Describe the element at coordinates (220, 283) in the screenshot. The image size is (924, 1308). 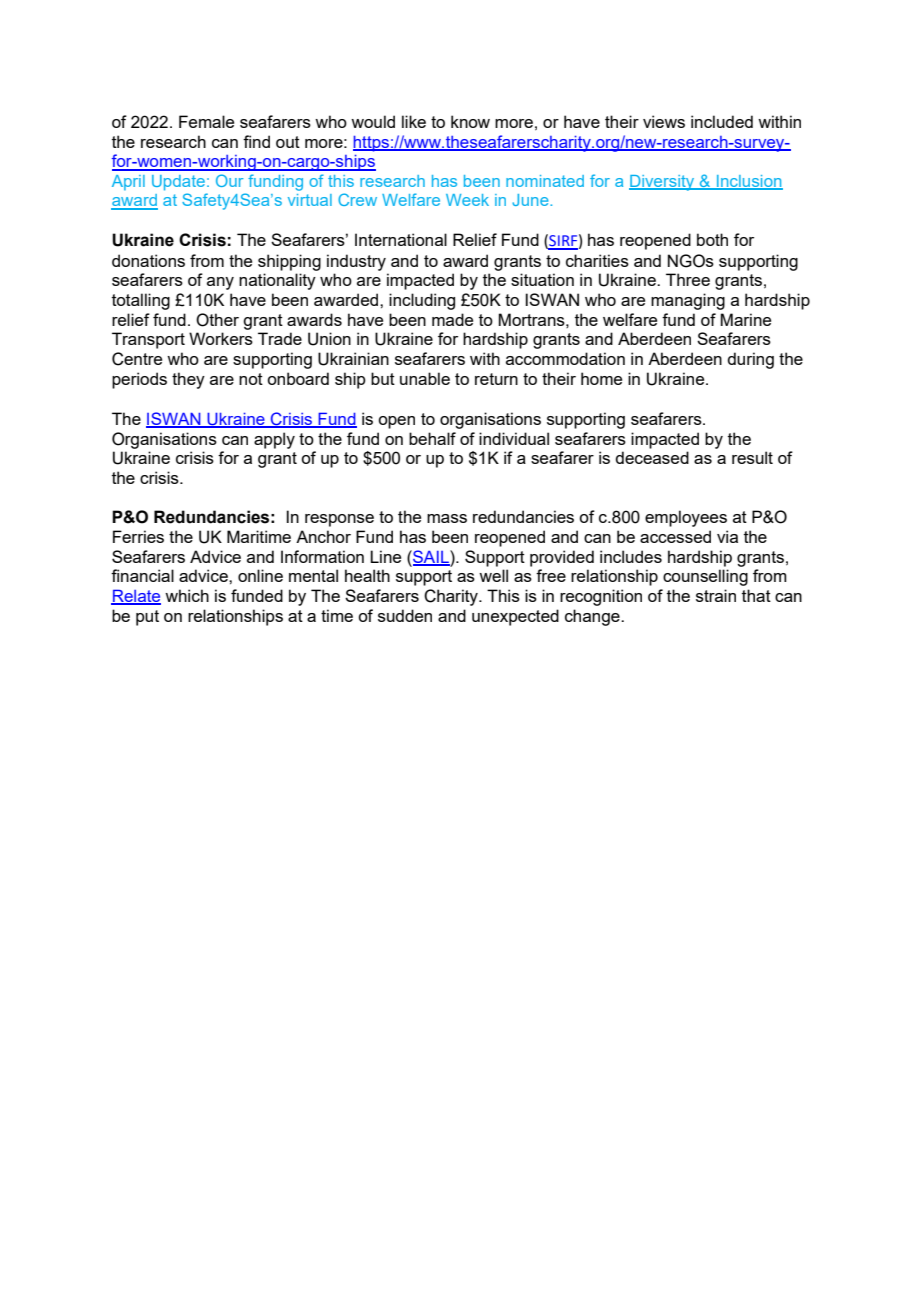
I see `any` at that location.
